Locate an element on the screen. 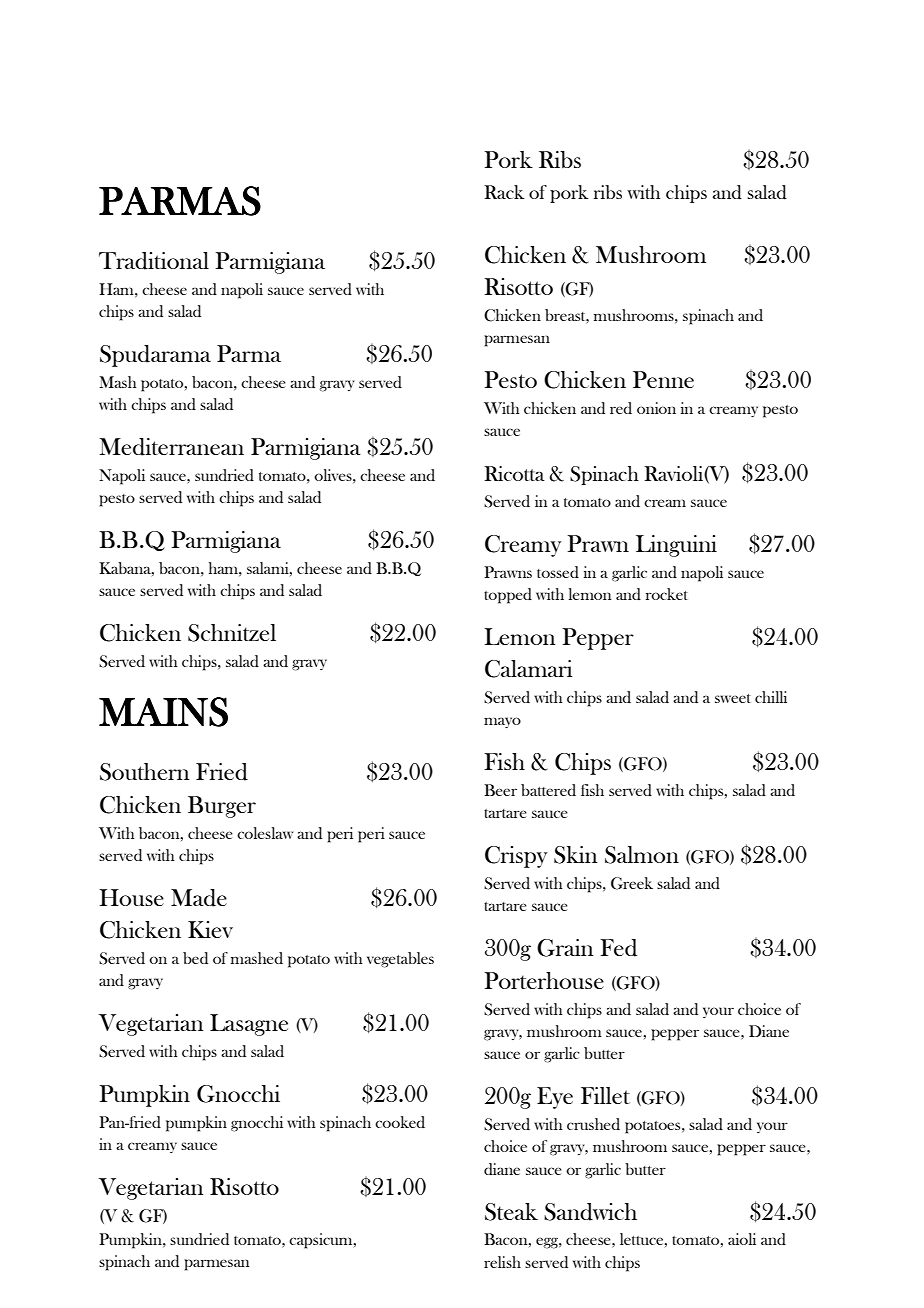 This screenshot has height=1308, width=924. Traditional is located at coordinates (154, 261).
